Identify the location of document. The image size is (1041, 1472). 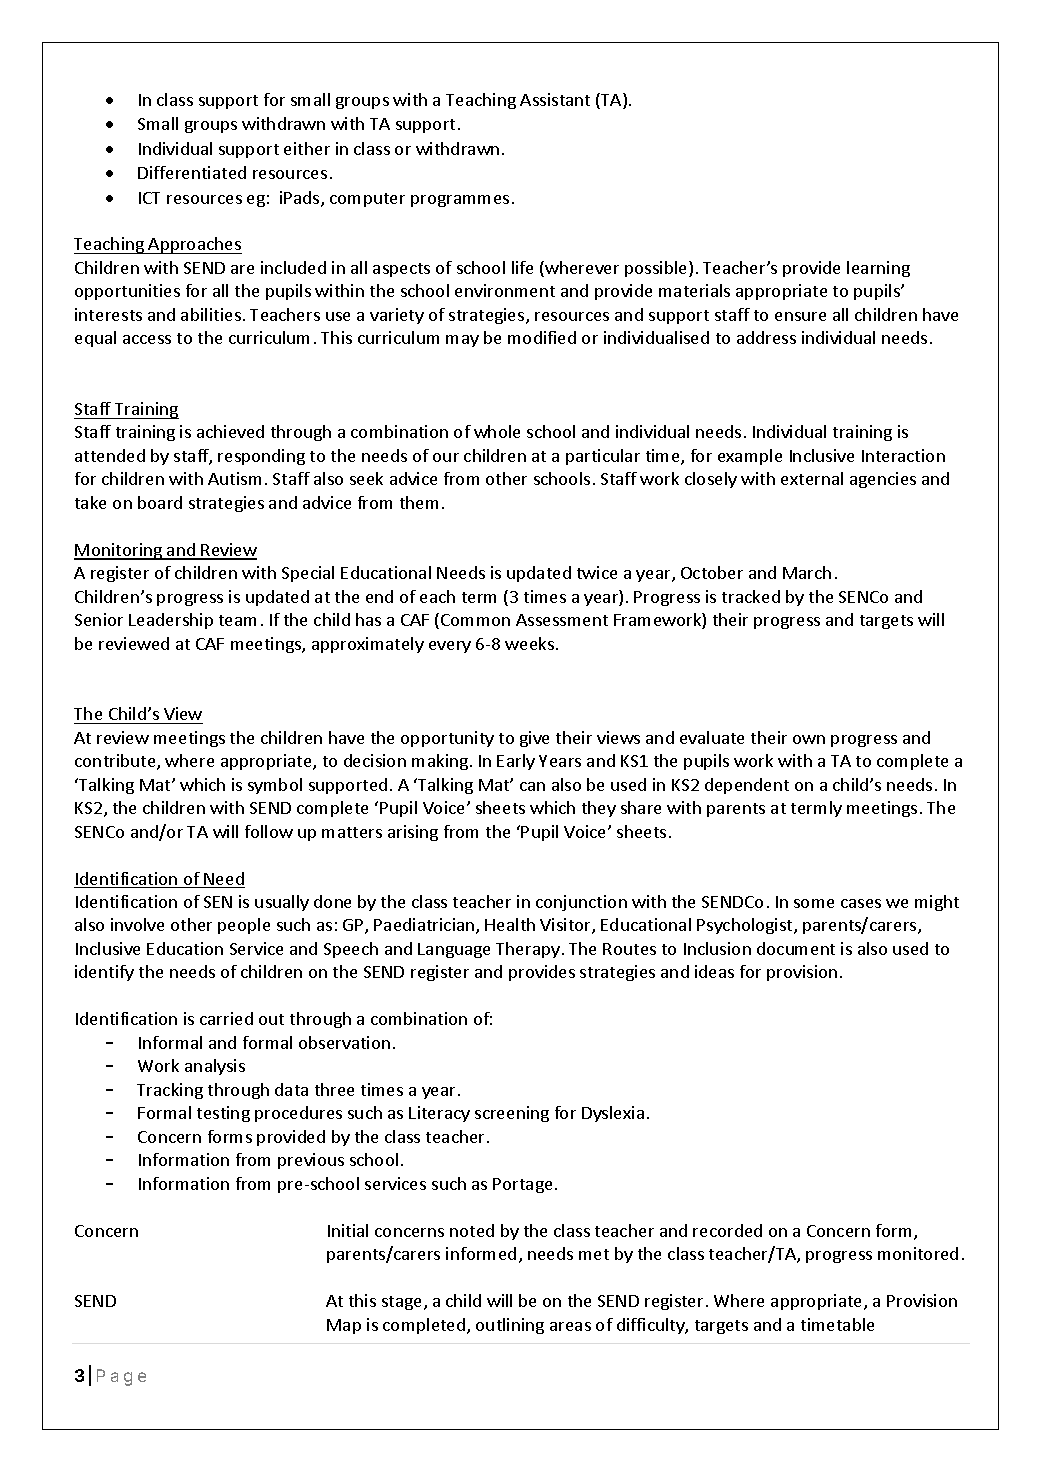
(796, 948).
